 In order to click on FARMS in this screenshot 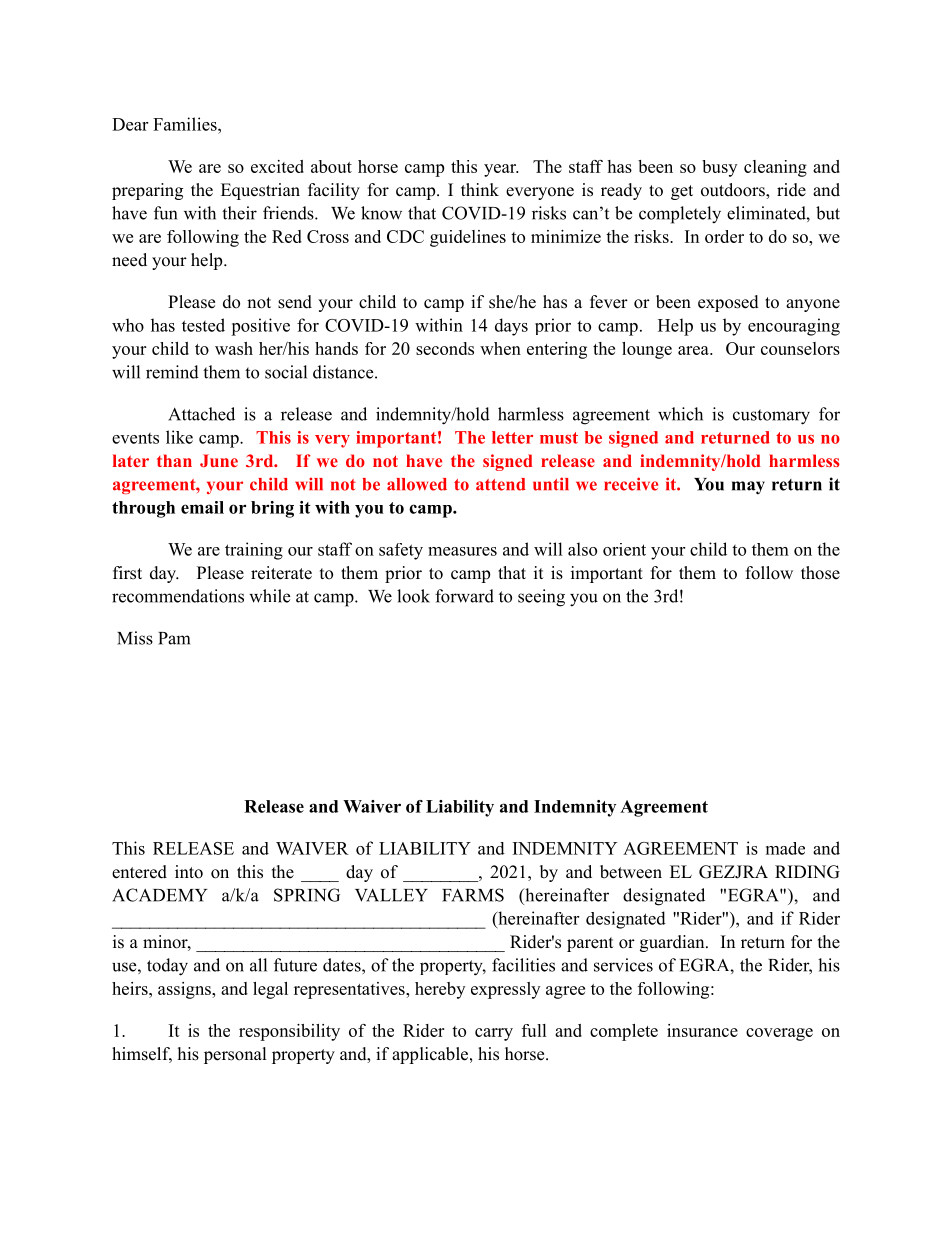, I will do `click(473, 895)`.
